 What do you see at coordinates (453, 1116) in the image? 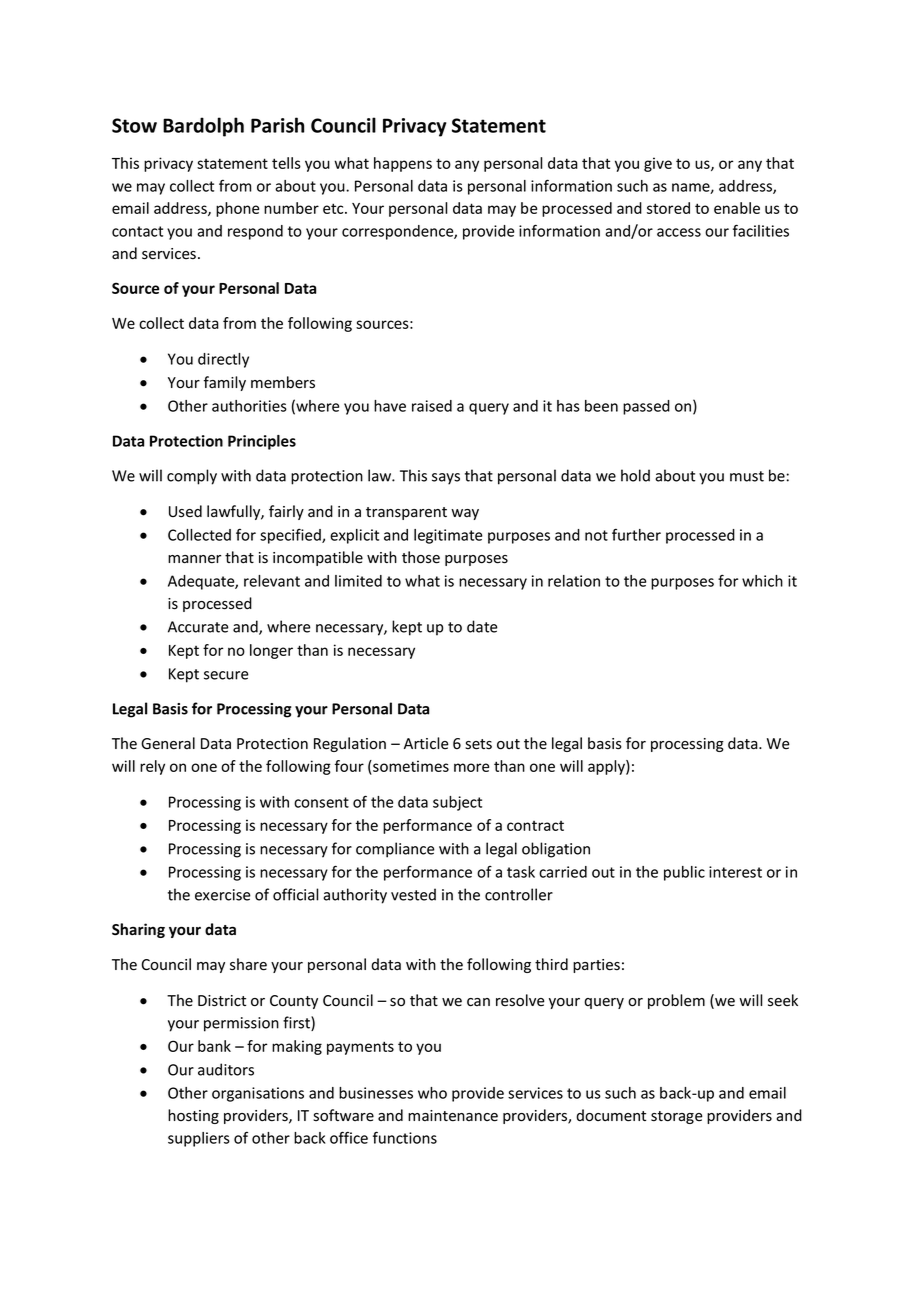
I see `maintenance` at bounding box center [453, 1116].
